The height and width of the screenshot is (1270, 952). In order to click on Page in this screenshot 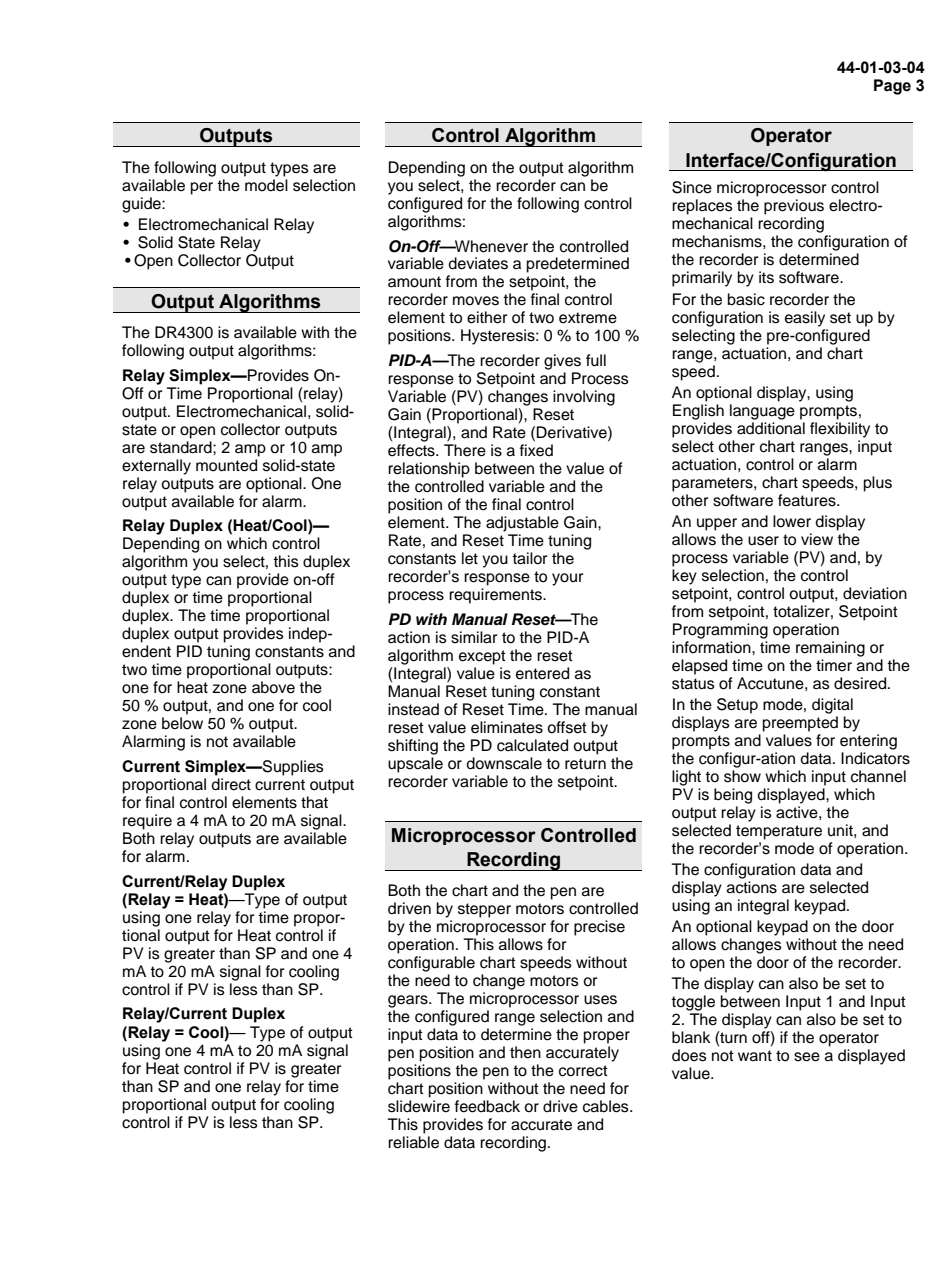, I will do `click(892, 87)`.
